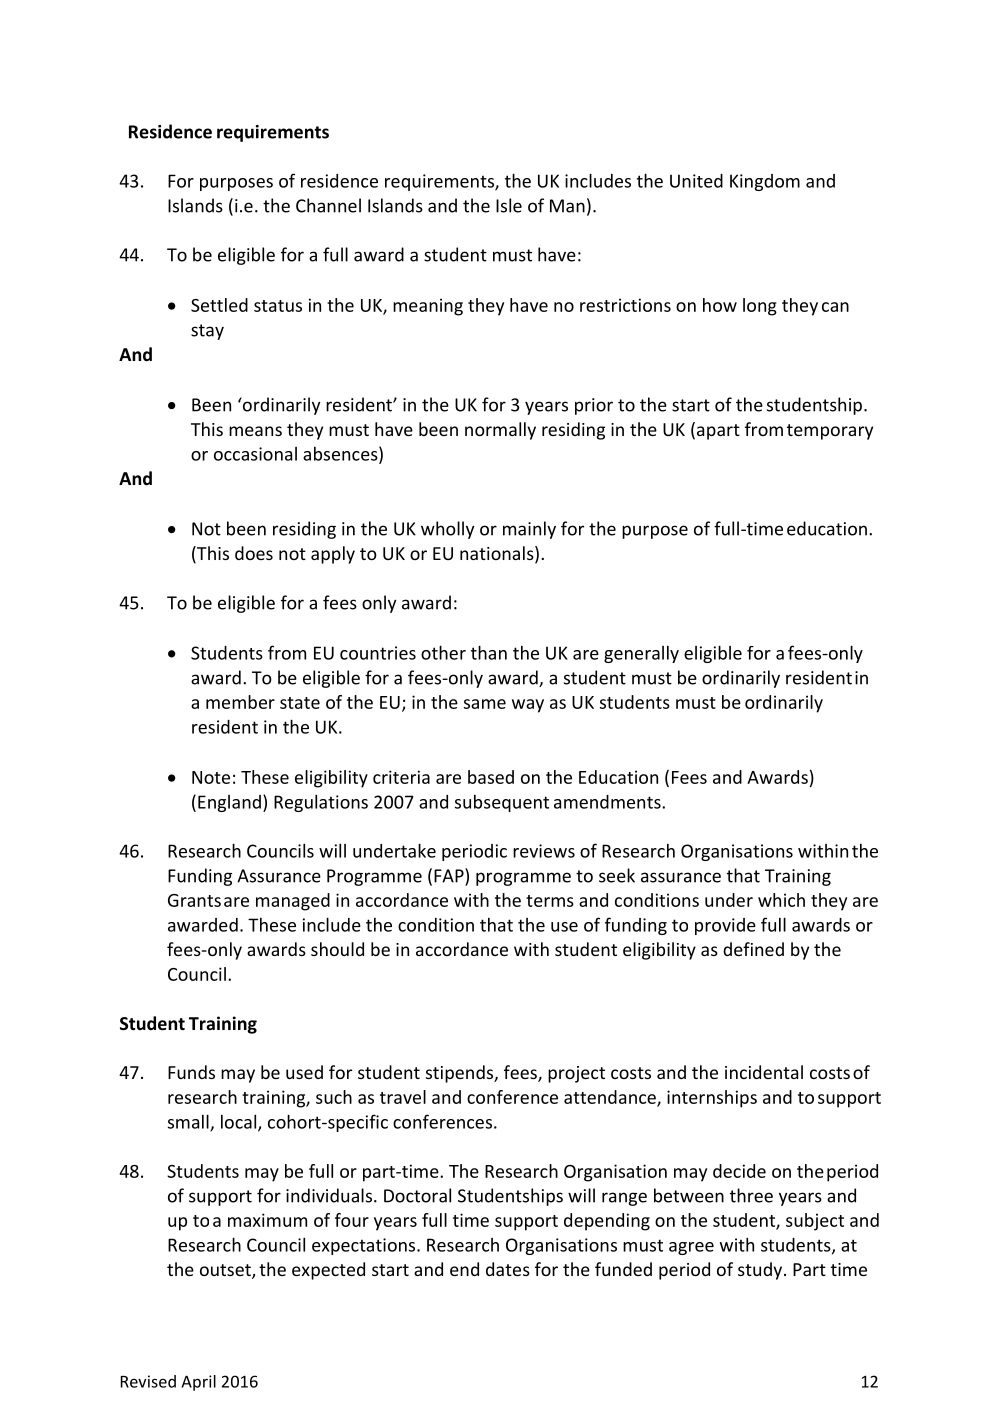  I want to click on study, so click(761, 1271).
